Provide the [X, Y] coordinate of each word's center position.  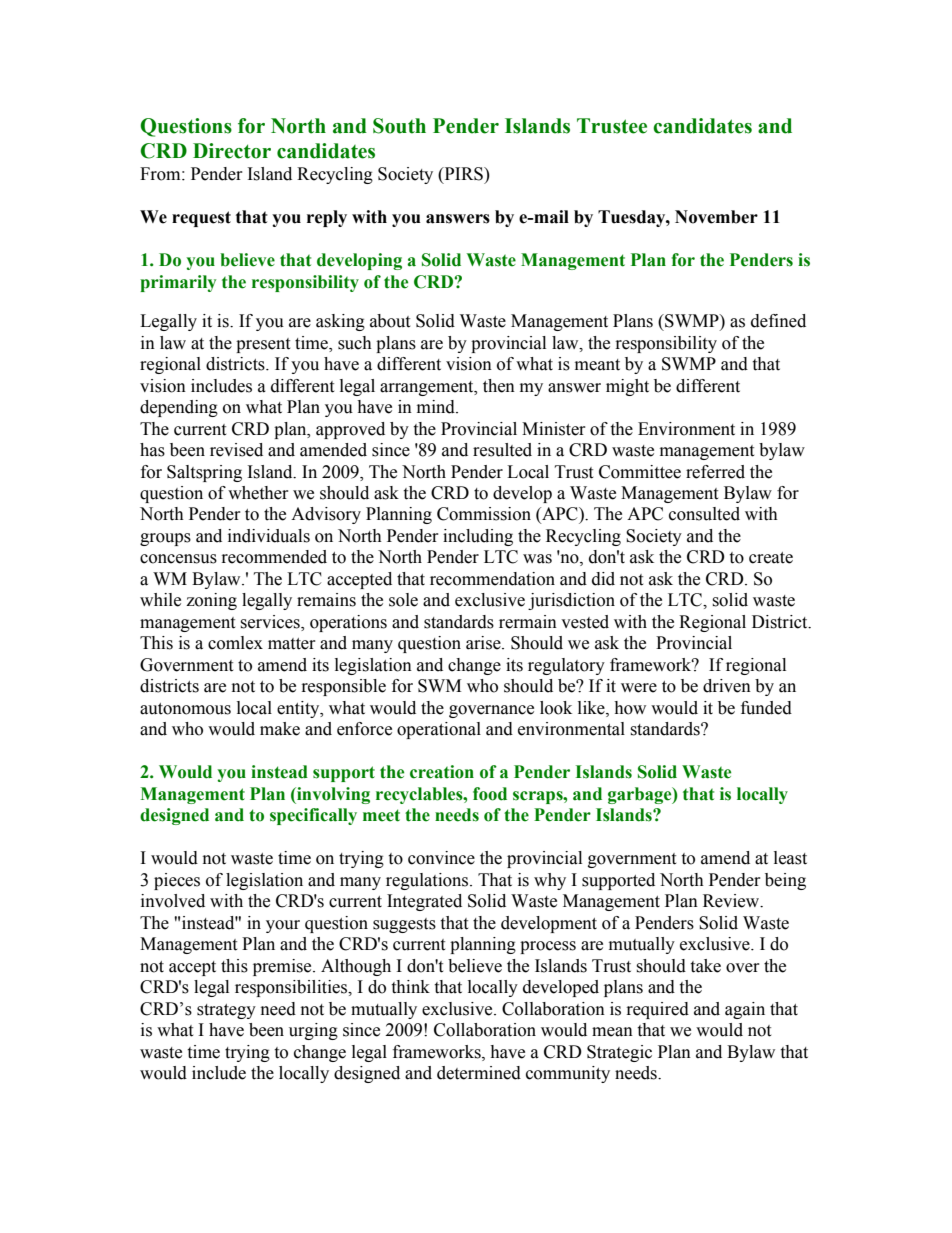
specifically [313, 816]
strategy [226, 1011]
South [399, 126]
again [745, 1010]
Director [232, 151]
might [627, 387]
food [490, 794]
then [499, 386]
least [790, 858]
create [771, 558]
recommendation [492, 579]
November [716, 217]
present [263, 345]
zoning [211, 601]
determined [479, 1073]
